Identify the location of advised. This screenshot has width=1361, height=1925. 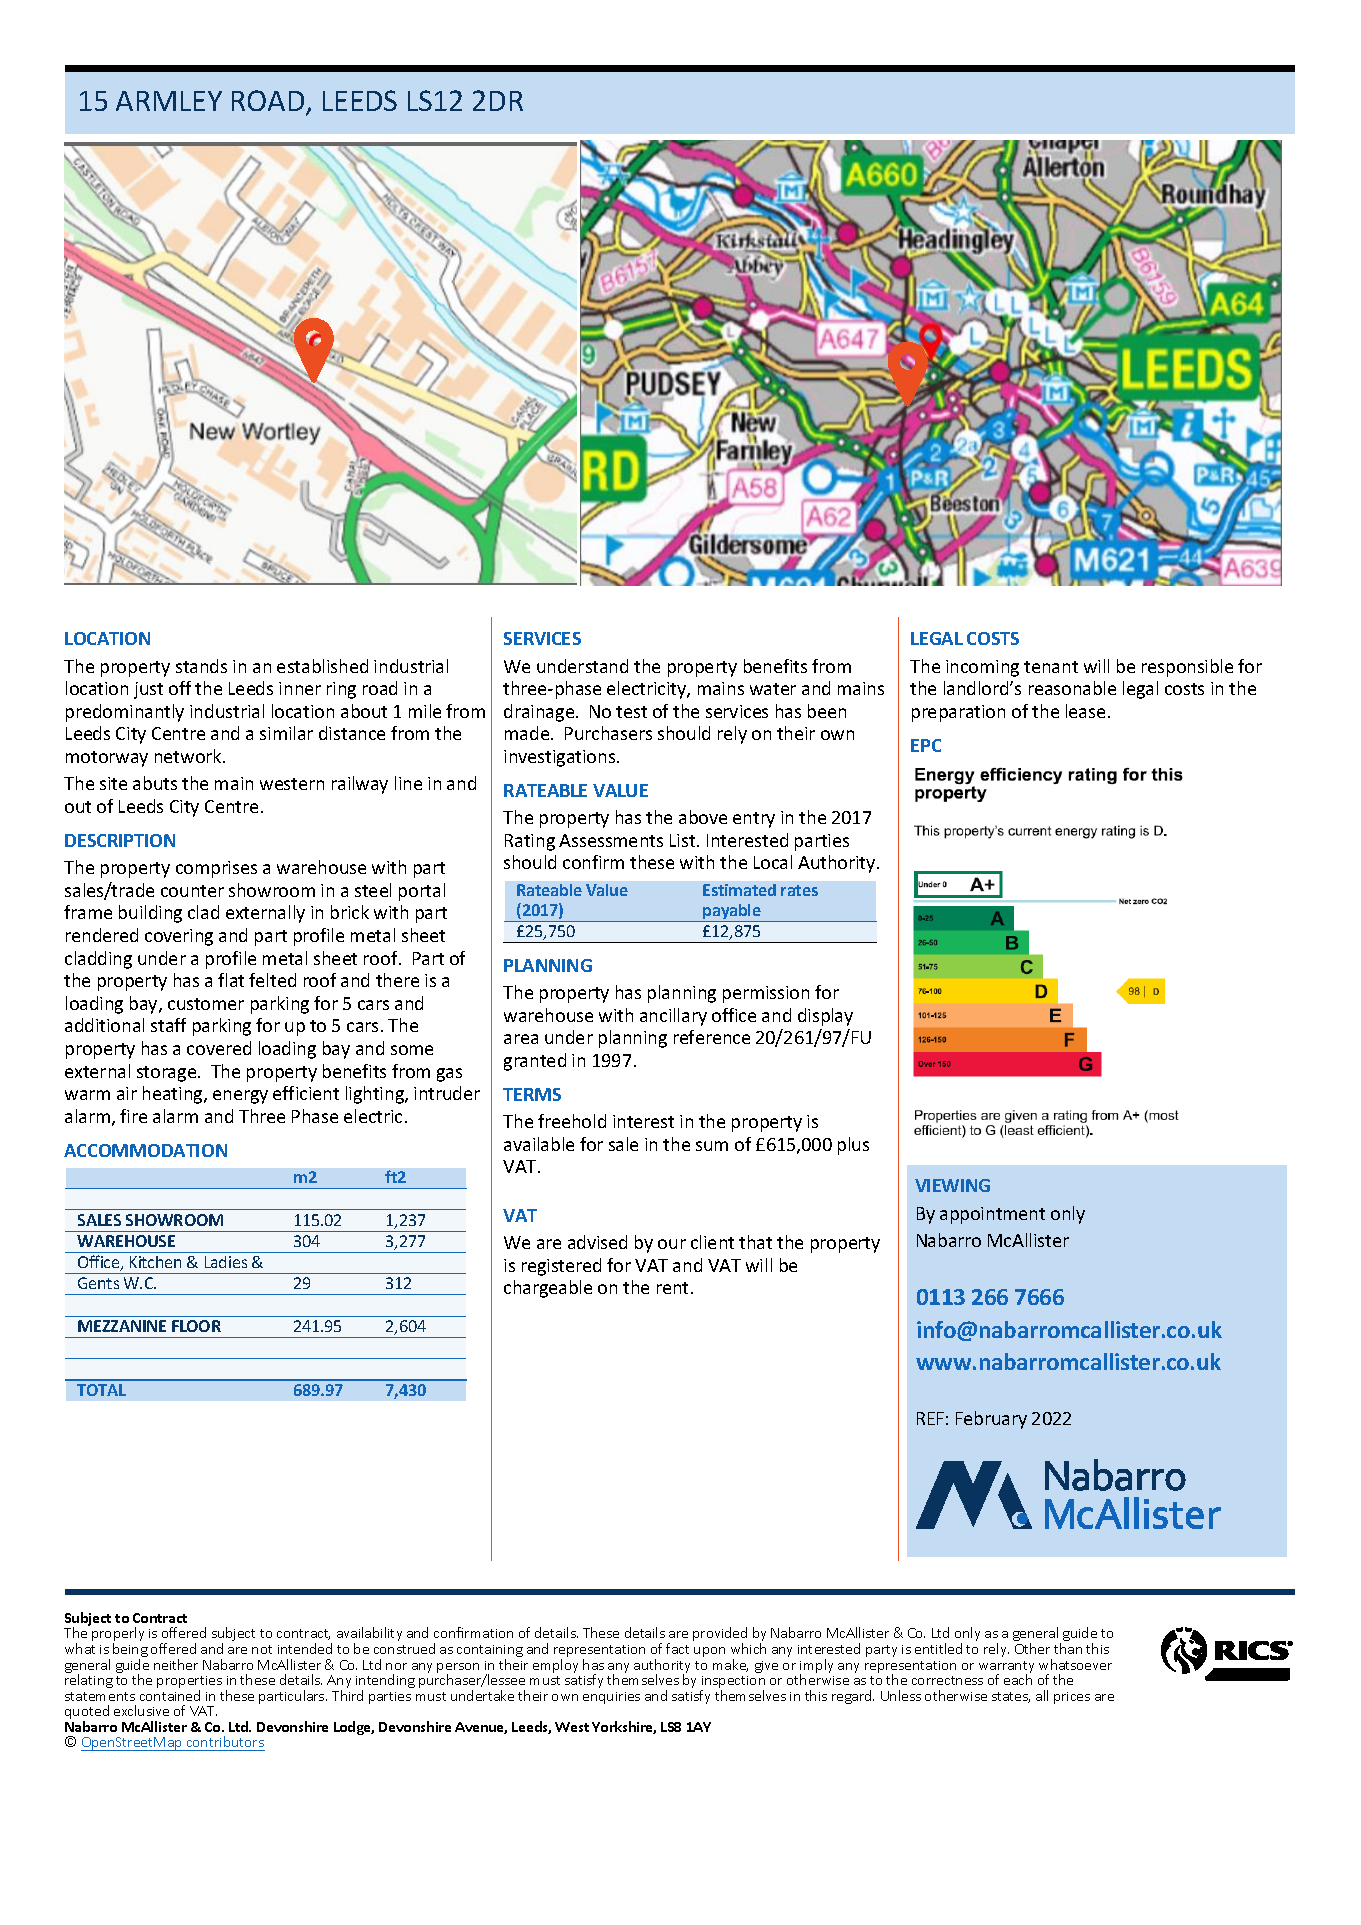
(597, 1242).
